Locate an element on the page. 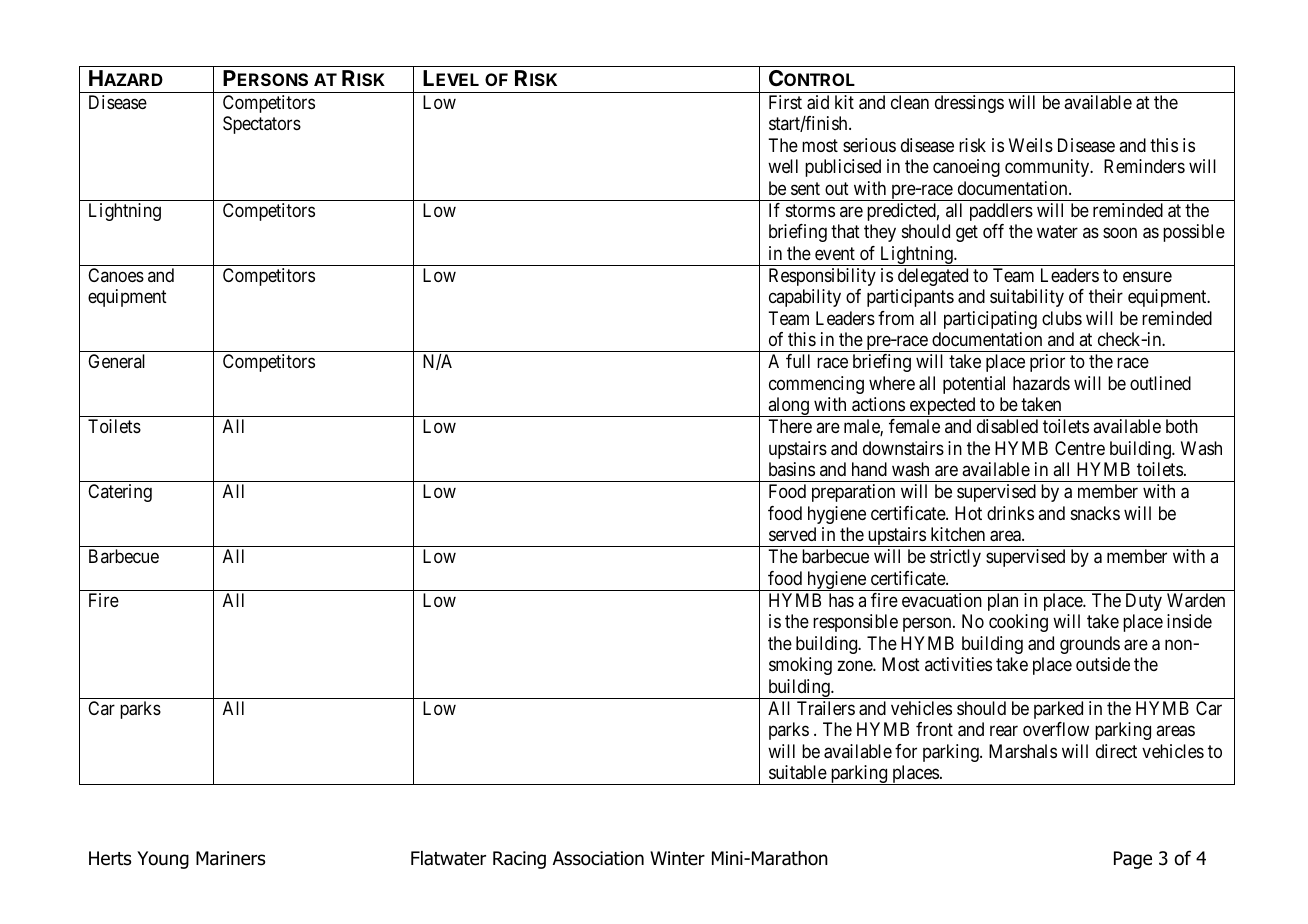 The height and width of the image is (924, 1308). First is located at coordinates (785, 102).
